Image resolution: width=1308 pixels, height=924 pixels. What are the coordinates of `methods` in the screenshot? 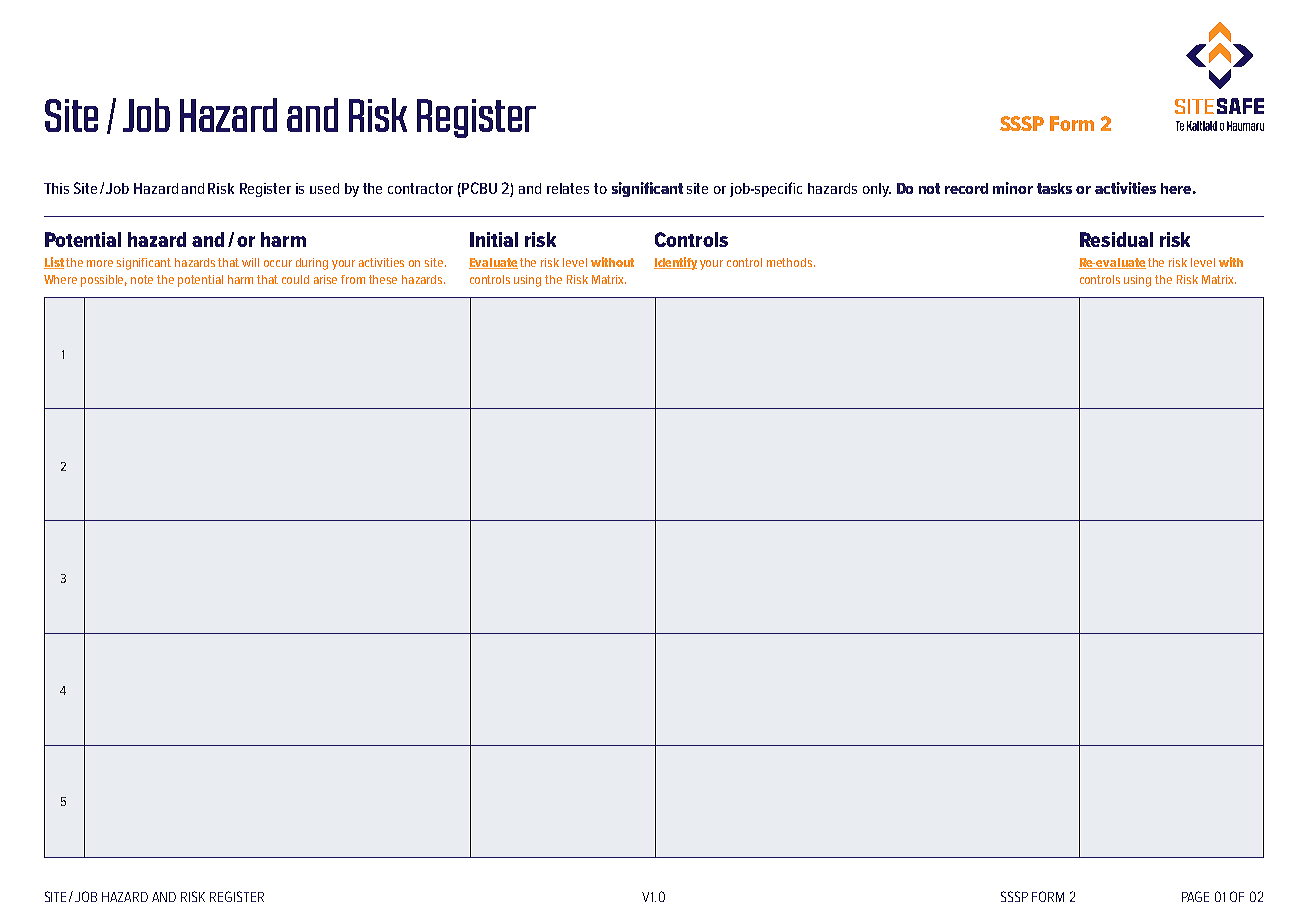 It's located at (791, 262).
